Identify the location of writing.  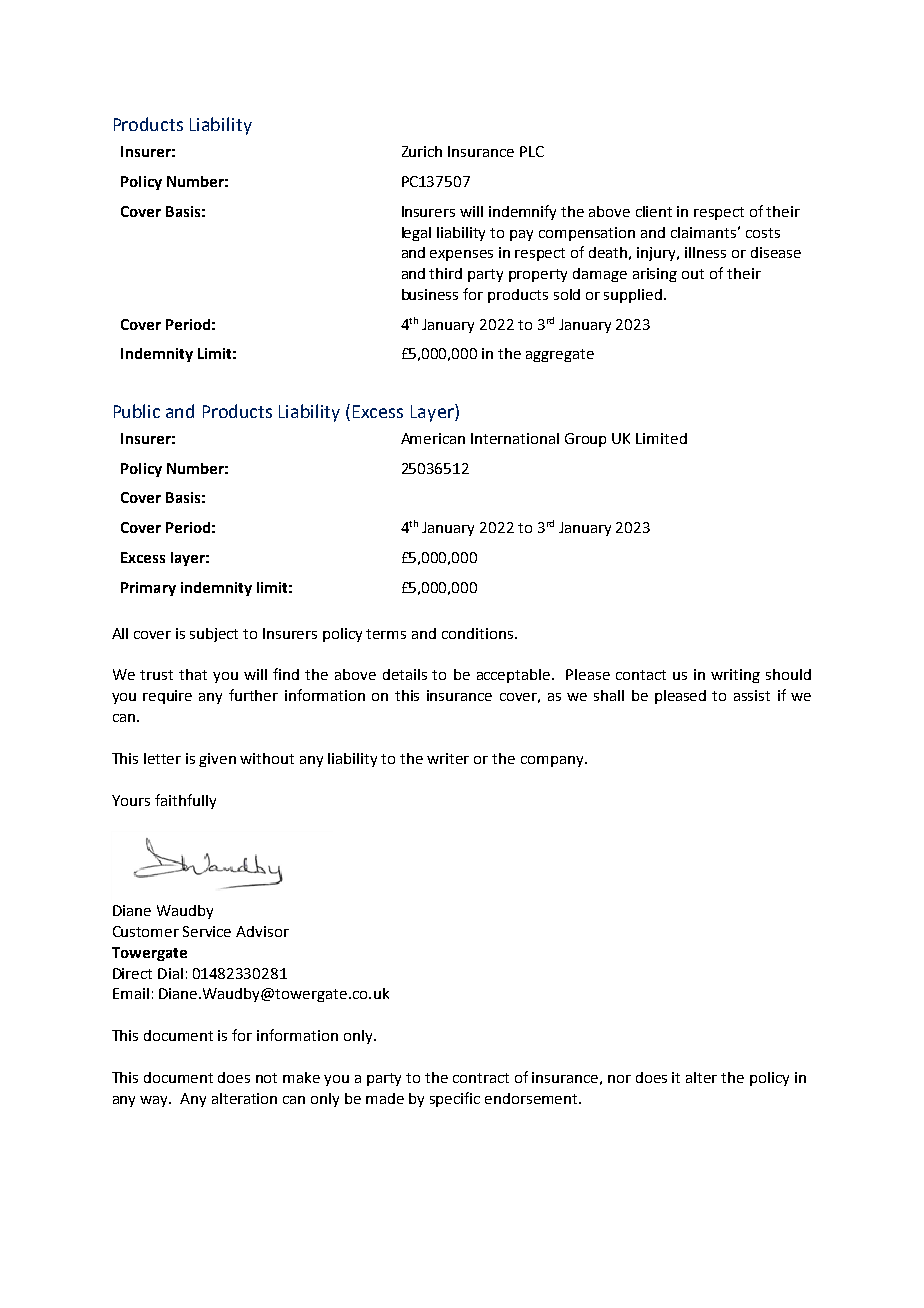
(735, 676).
